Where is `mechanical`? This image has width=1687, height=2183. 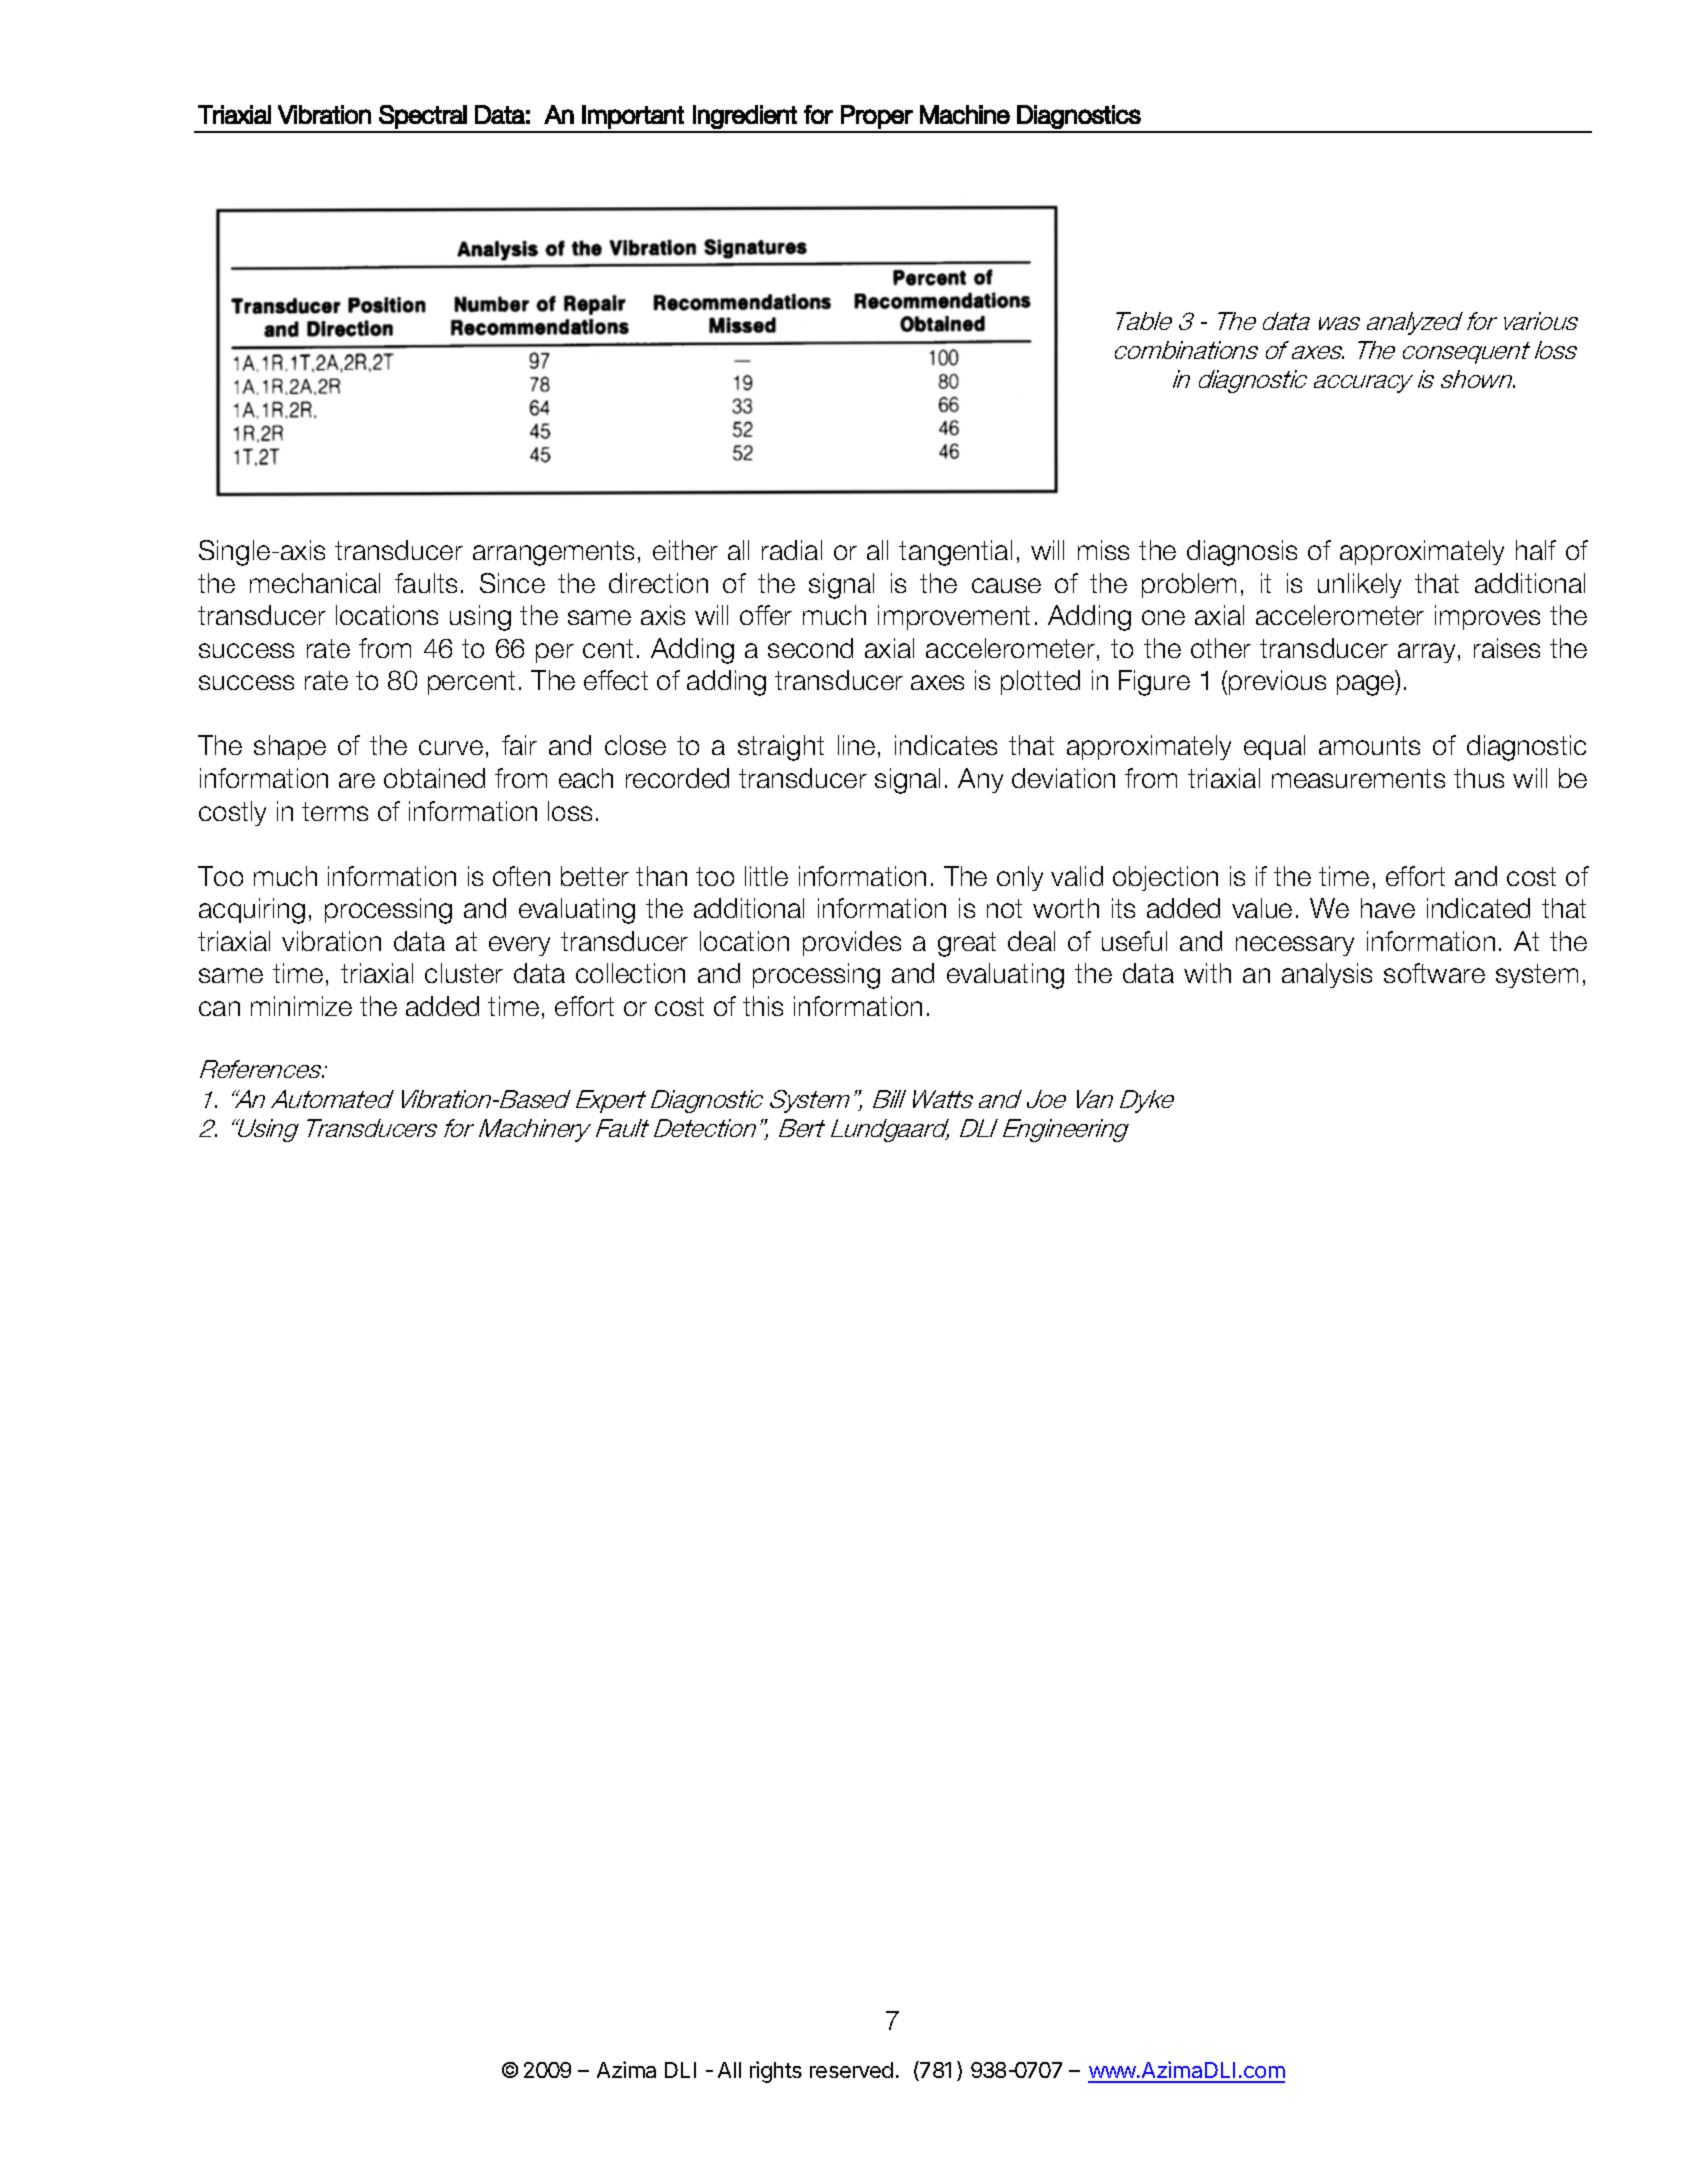 mechanical is located at coordinates (315, 583).
